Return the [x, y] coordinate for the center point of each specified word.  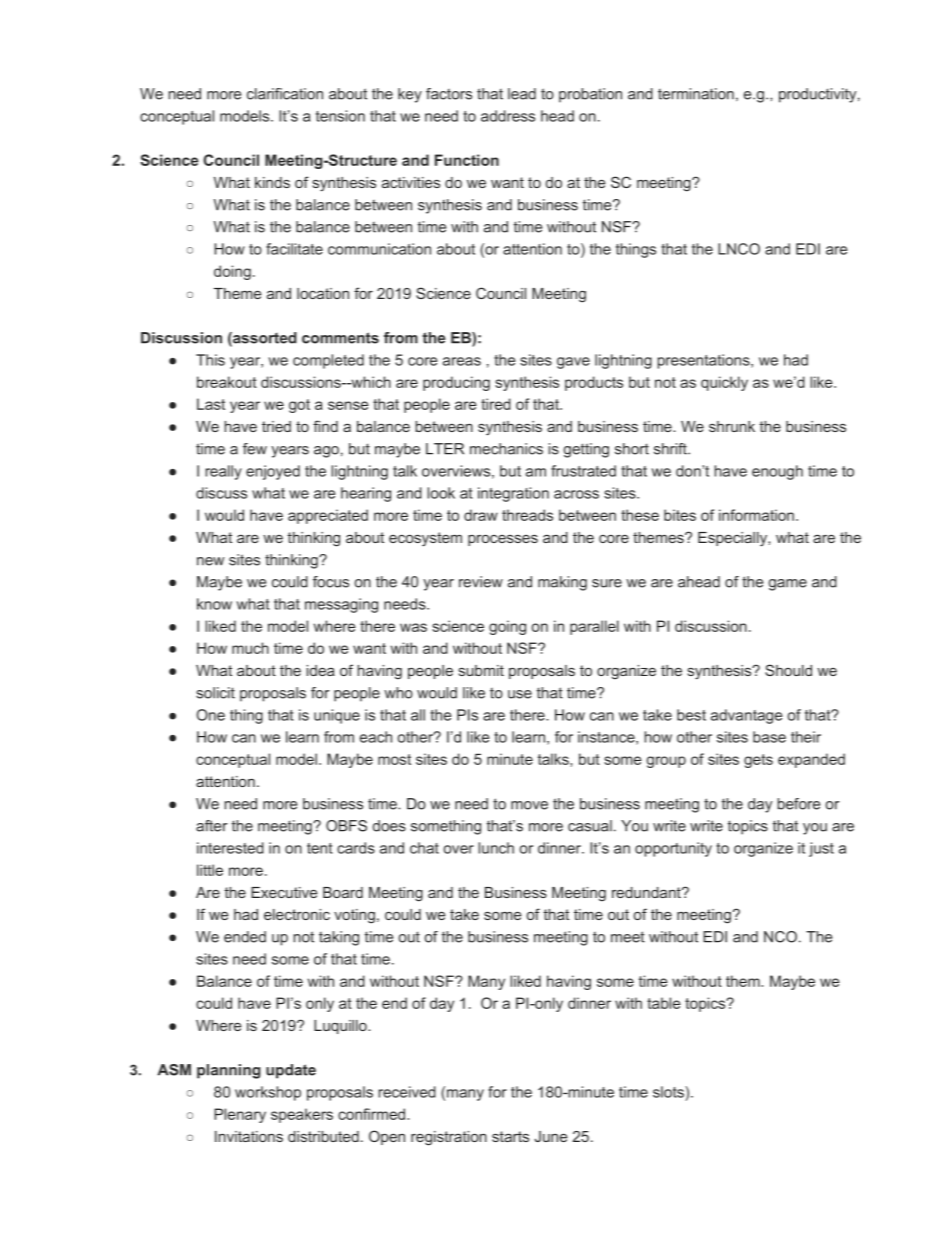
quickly [724, 383]
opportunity [673, 849]
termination [696, 94]
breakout [227, 382]
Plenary [240, 1115]
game [788, 585]
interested [230, 848]
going [507, 627]
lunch [496, 848]
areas [462, 361]
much [250, 648]
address [508, 116]
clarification [285, 94]
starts [510, 1136]
